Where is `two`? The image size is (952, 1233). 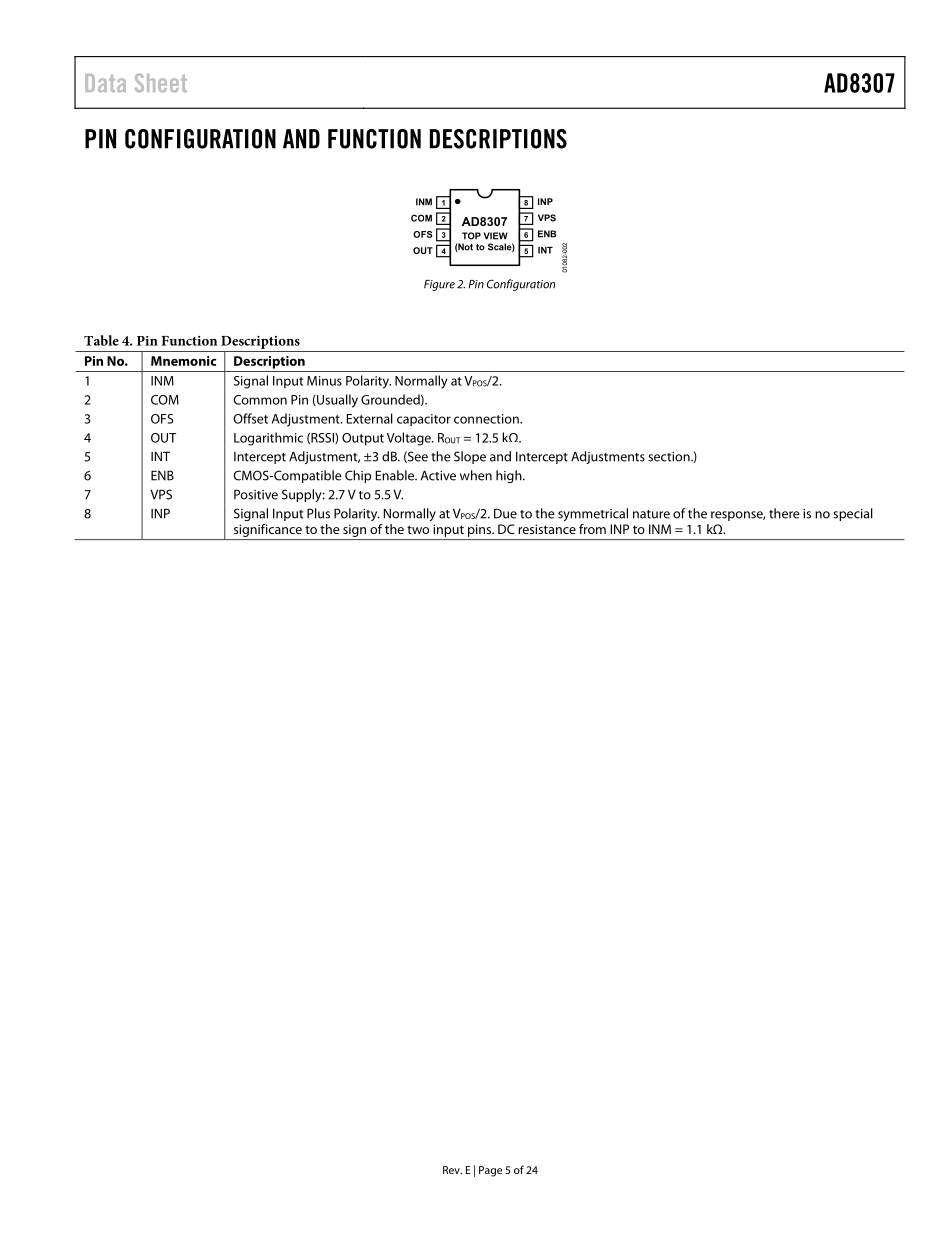
two is located at coordinates (418, 529).
